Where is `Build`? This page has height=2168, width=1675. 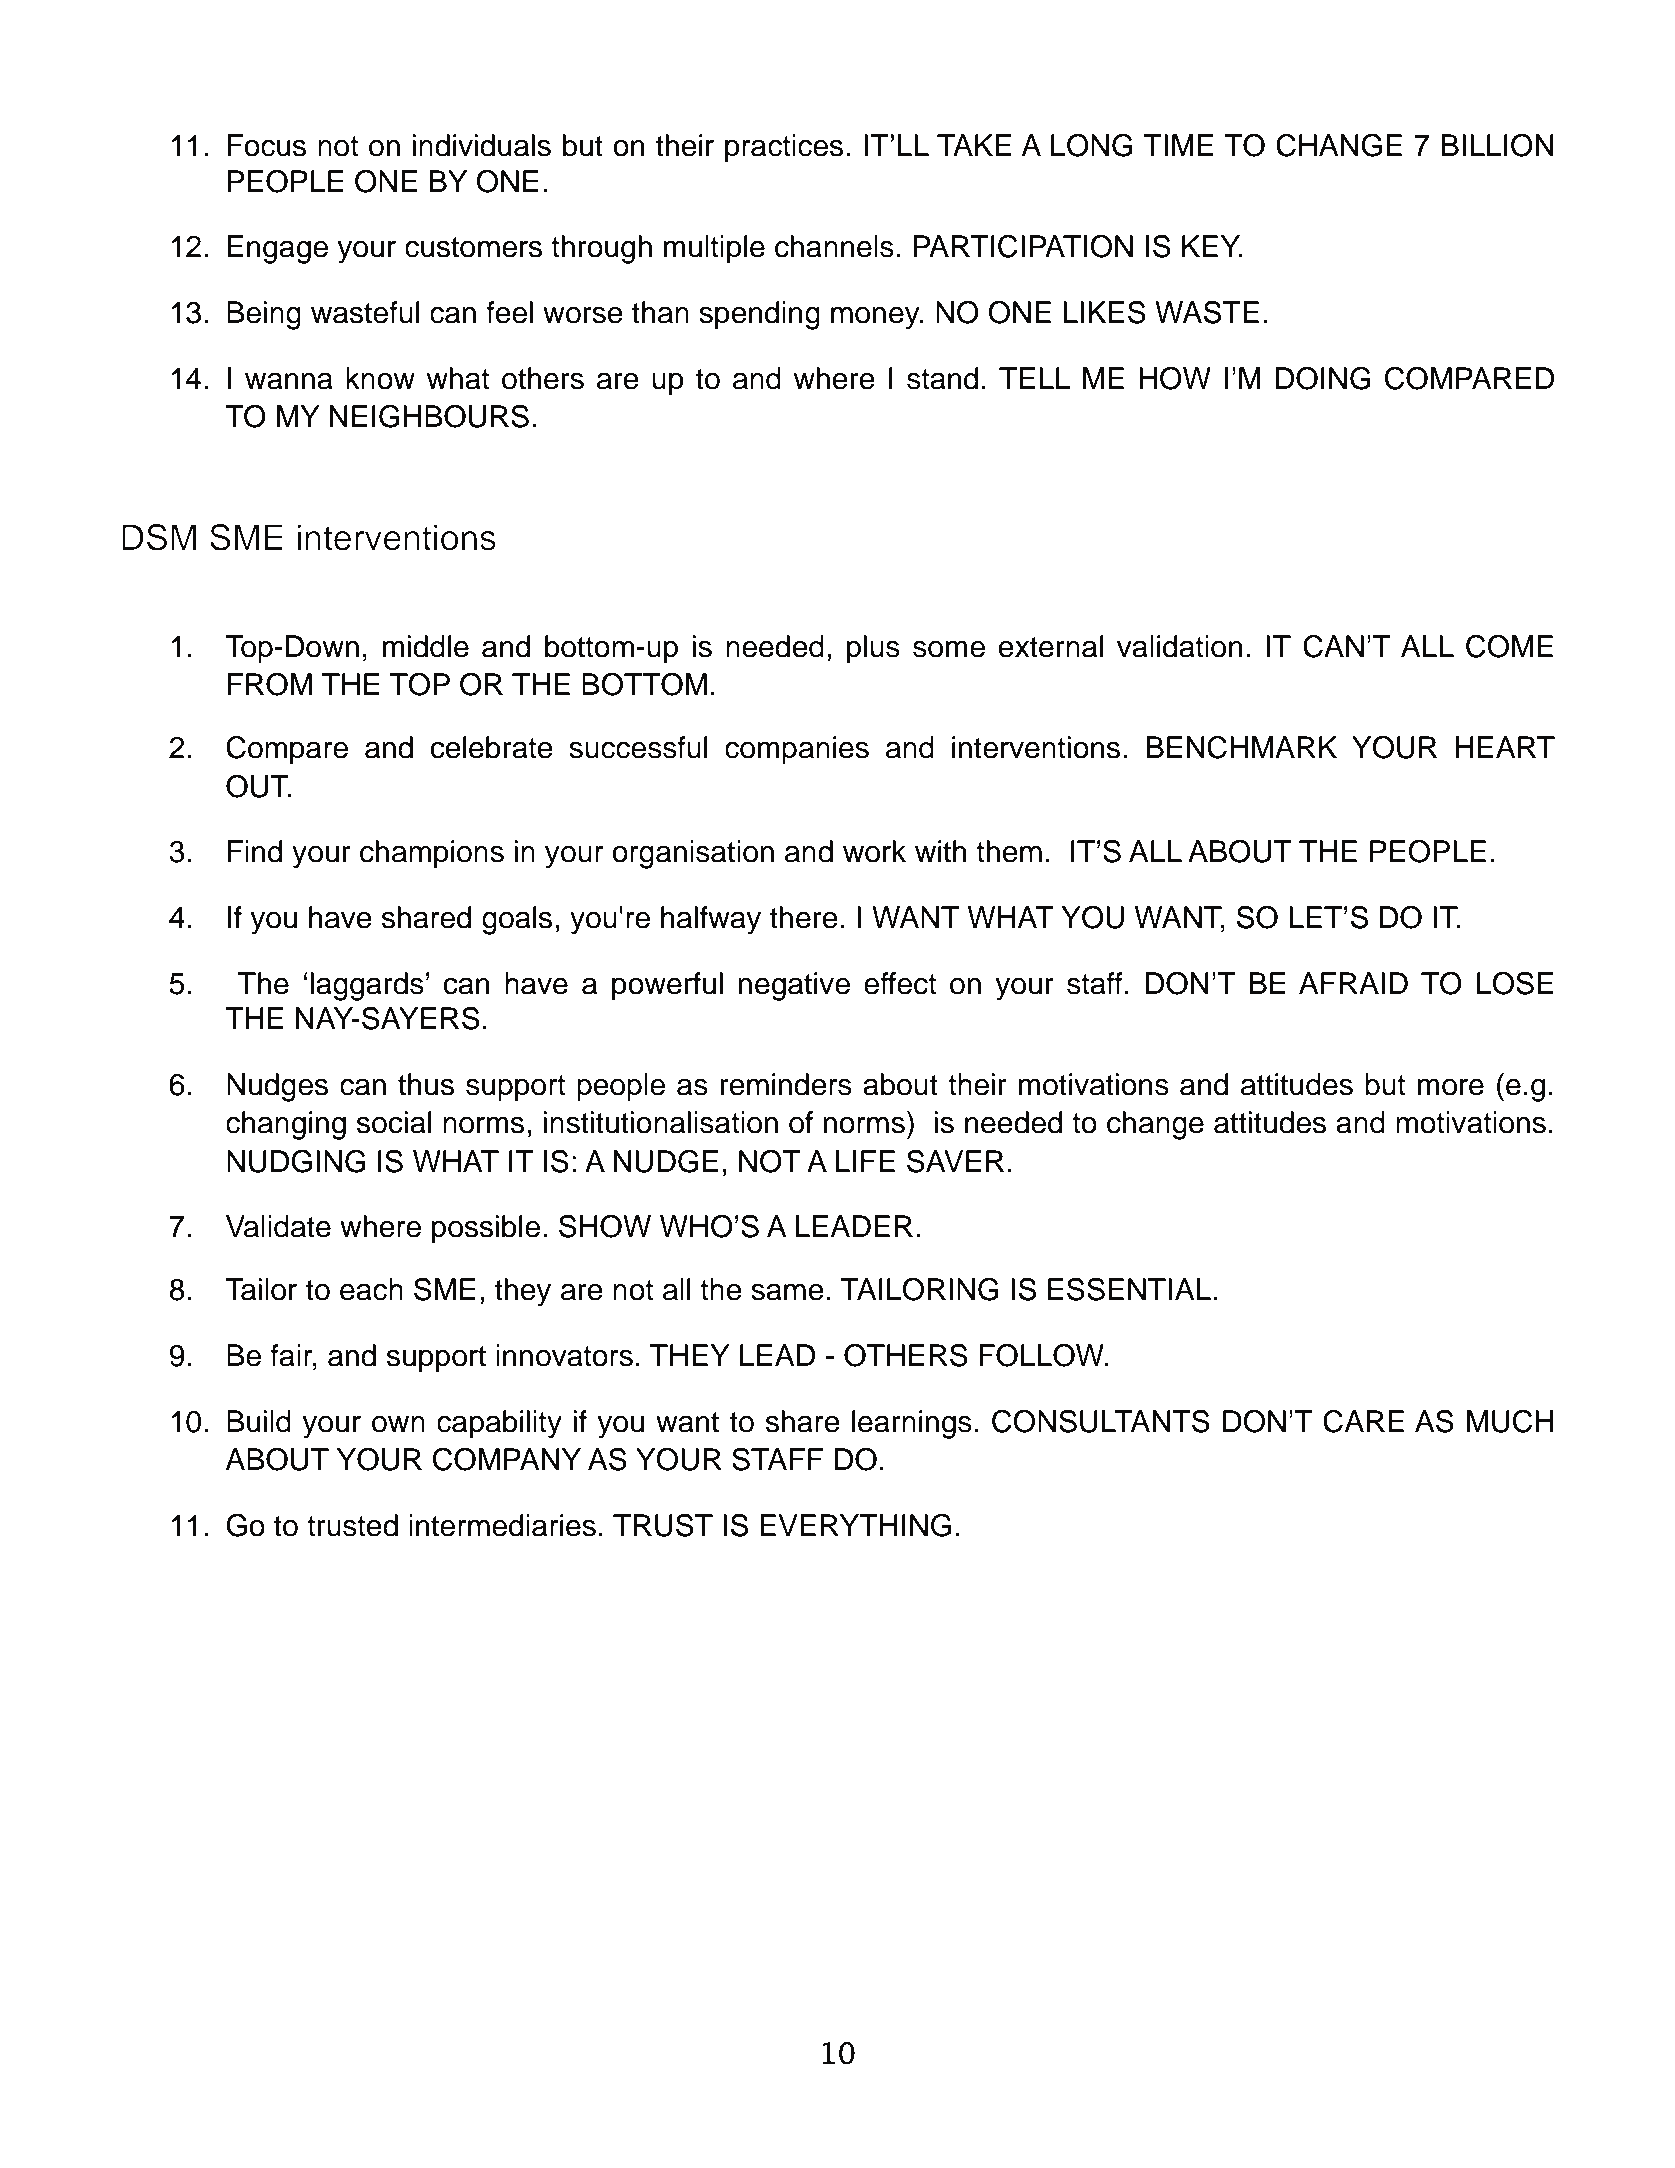
Build is located at coordinates (259, 1421).
